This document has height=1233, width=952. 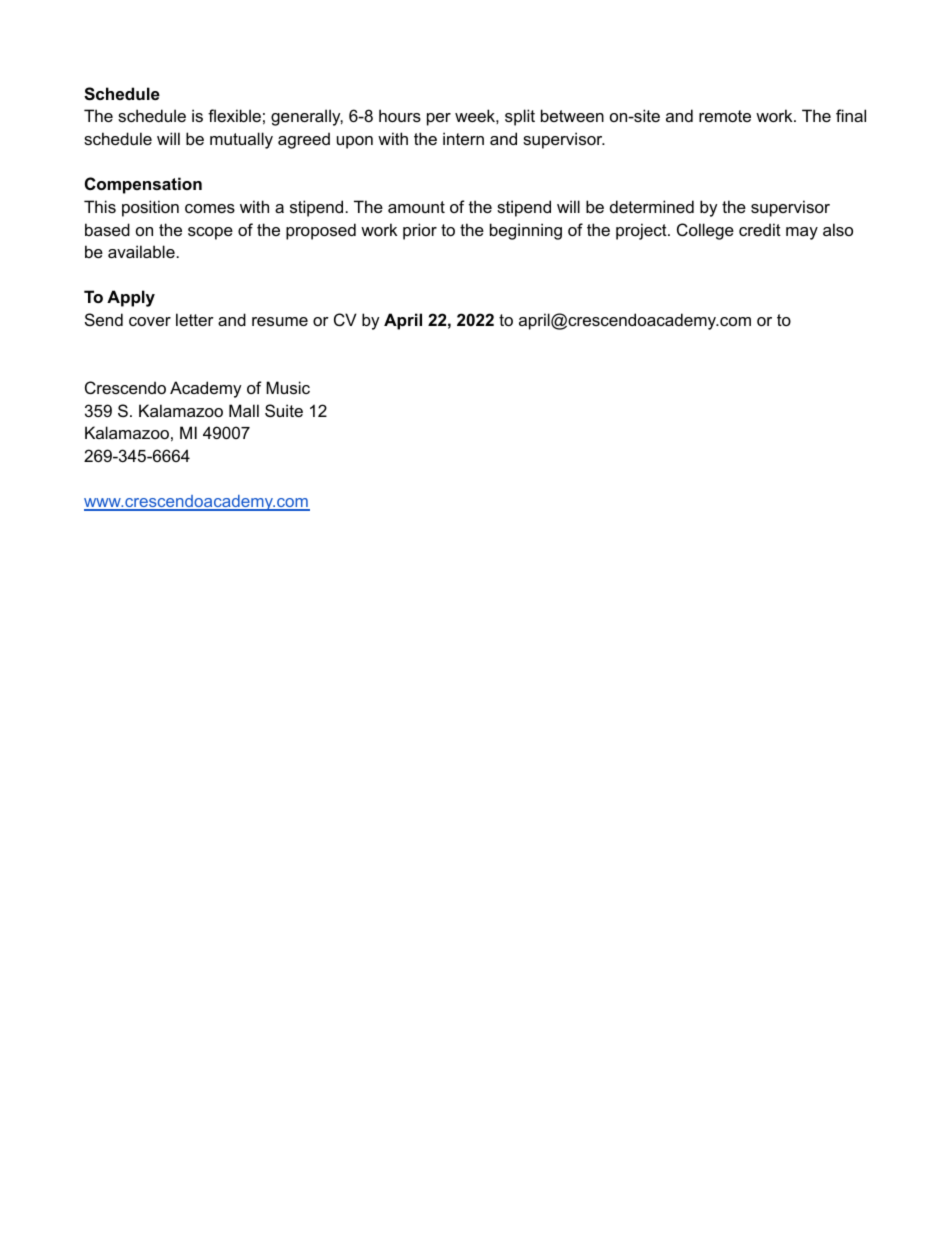 What do you see at coordinates (520, 117) in the document?
I see `split` at bounding box center [520, 117].
